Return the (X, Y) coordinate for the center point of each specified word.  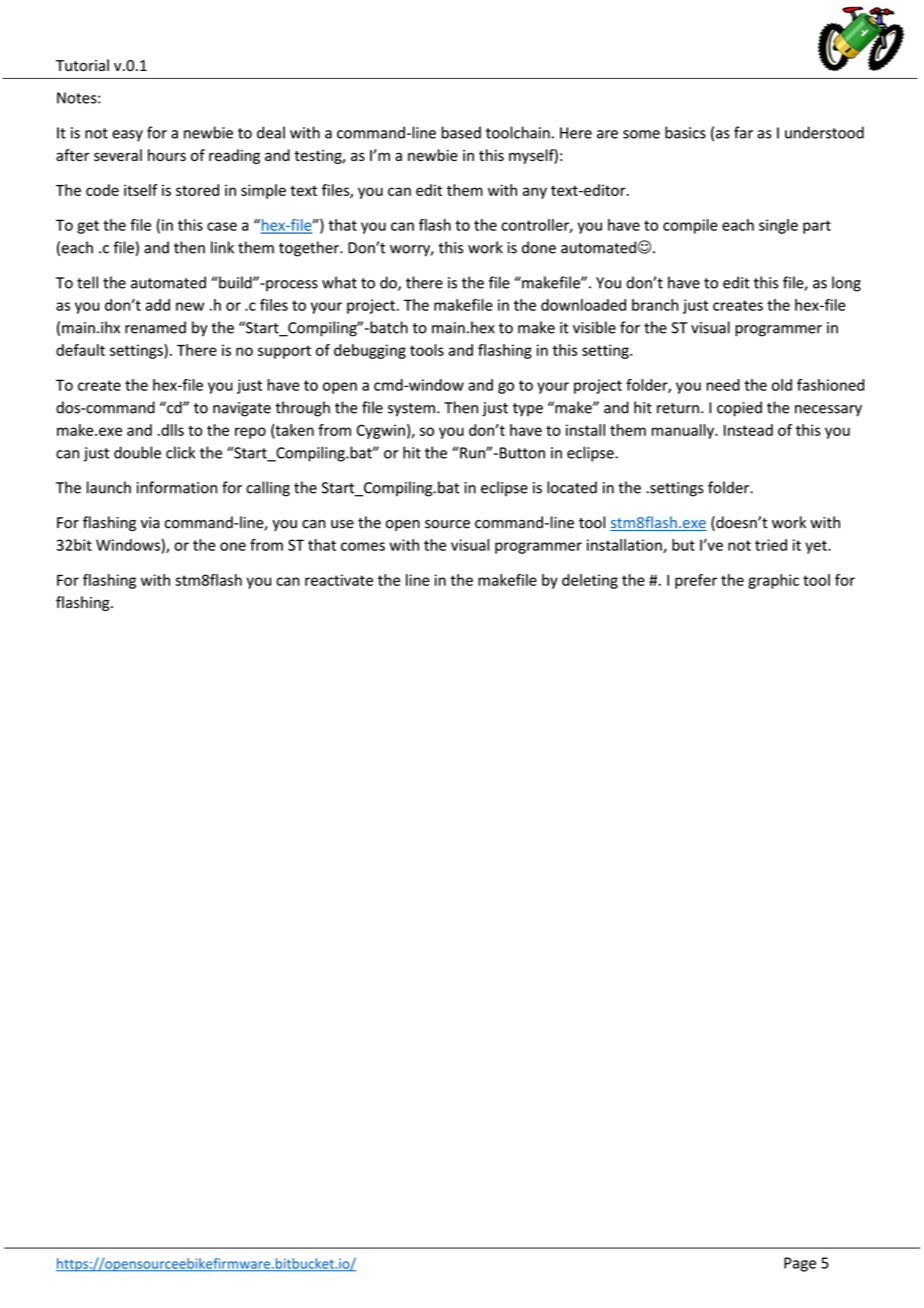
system (411, 410)
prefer (696, 581)
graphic (773, 581)
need (723, 385)
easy (127, 136)
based (461, 132)
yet (817, 547)
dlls (171, 430)
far (743, 132)
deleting (590, 581)
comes (363, 546)
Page (800, 1264)
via (150, 523)
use (342, 524)
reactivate (339, 580)
